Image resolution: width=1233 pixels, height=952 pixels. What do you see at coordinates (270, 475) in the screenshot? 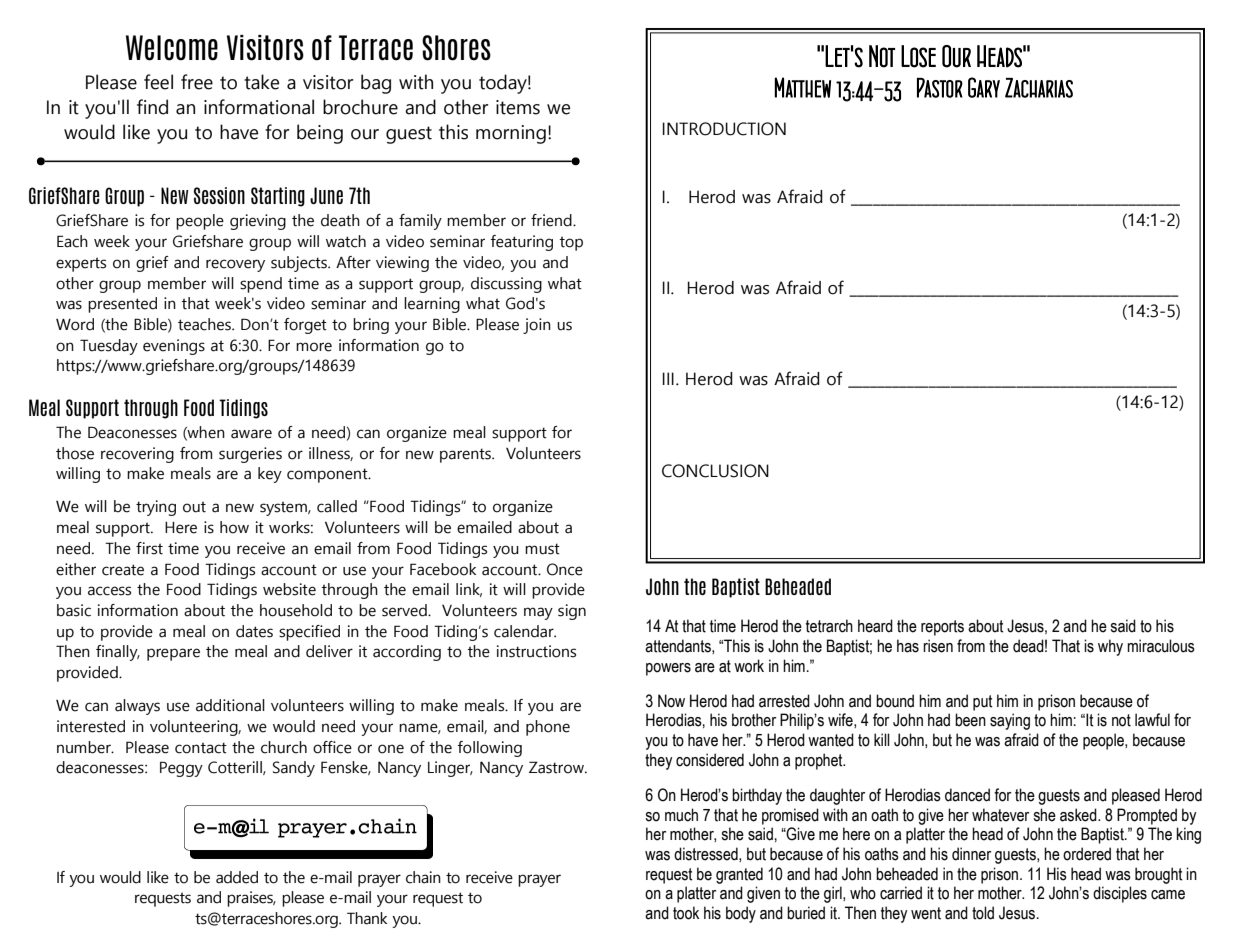
I see `key` at bounding box center [270, 475].
